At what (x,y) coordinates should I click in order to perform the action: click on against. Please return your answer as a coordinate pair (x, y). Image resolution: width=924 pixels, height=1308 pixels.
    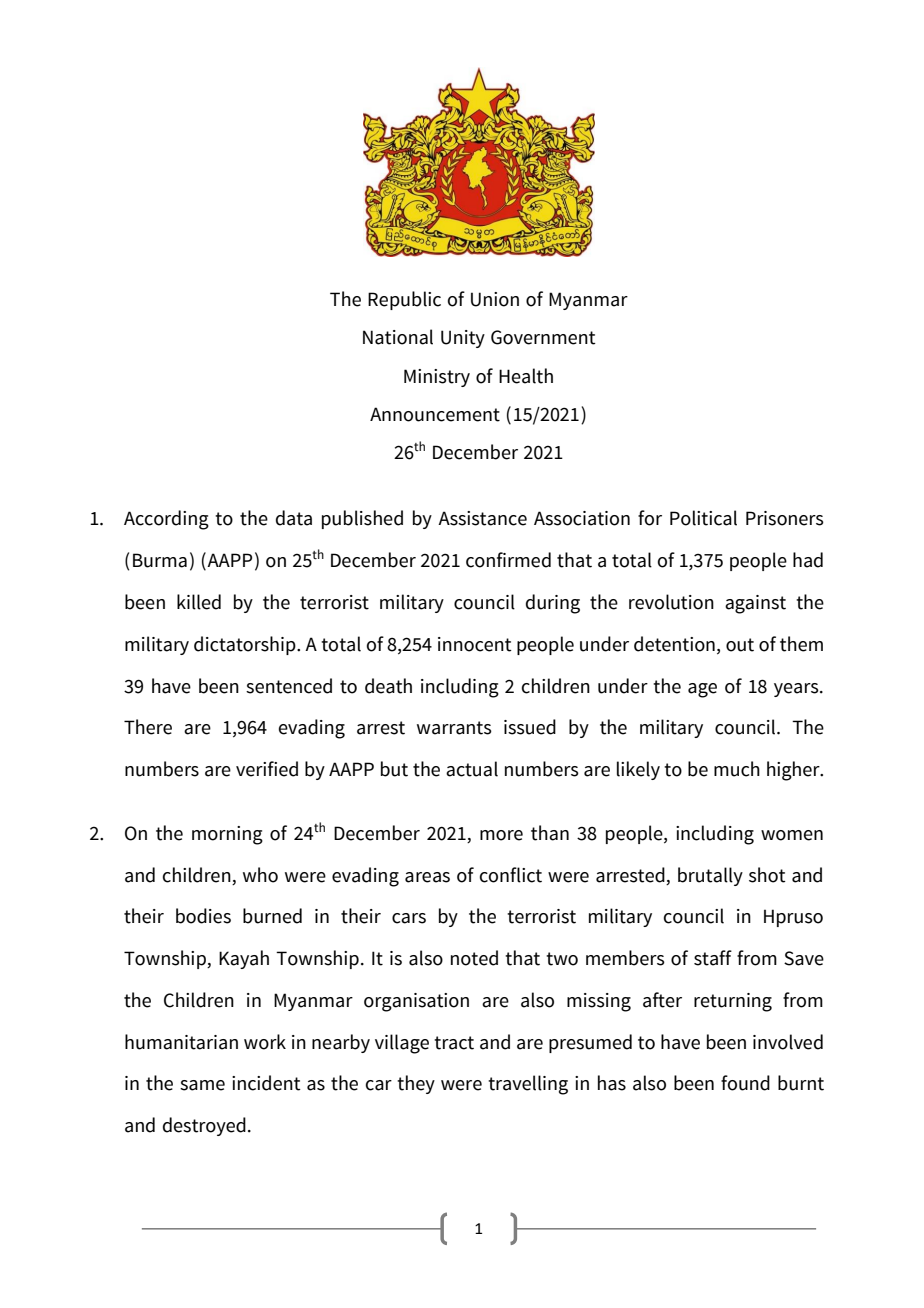
    Looking at the image, I should click on (755, 604).
